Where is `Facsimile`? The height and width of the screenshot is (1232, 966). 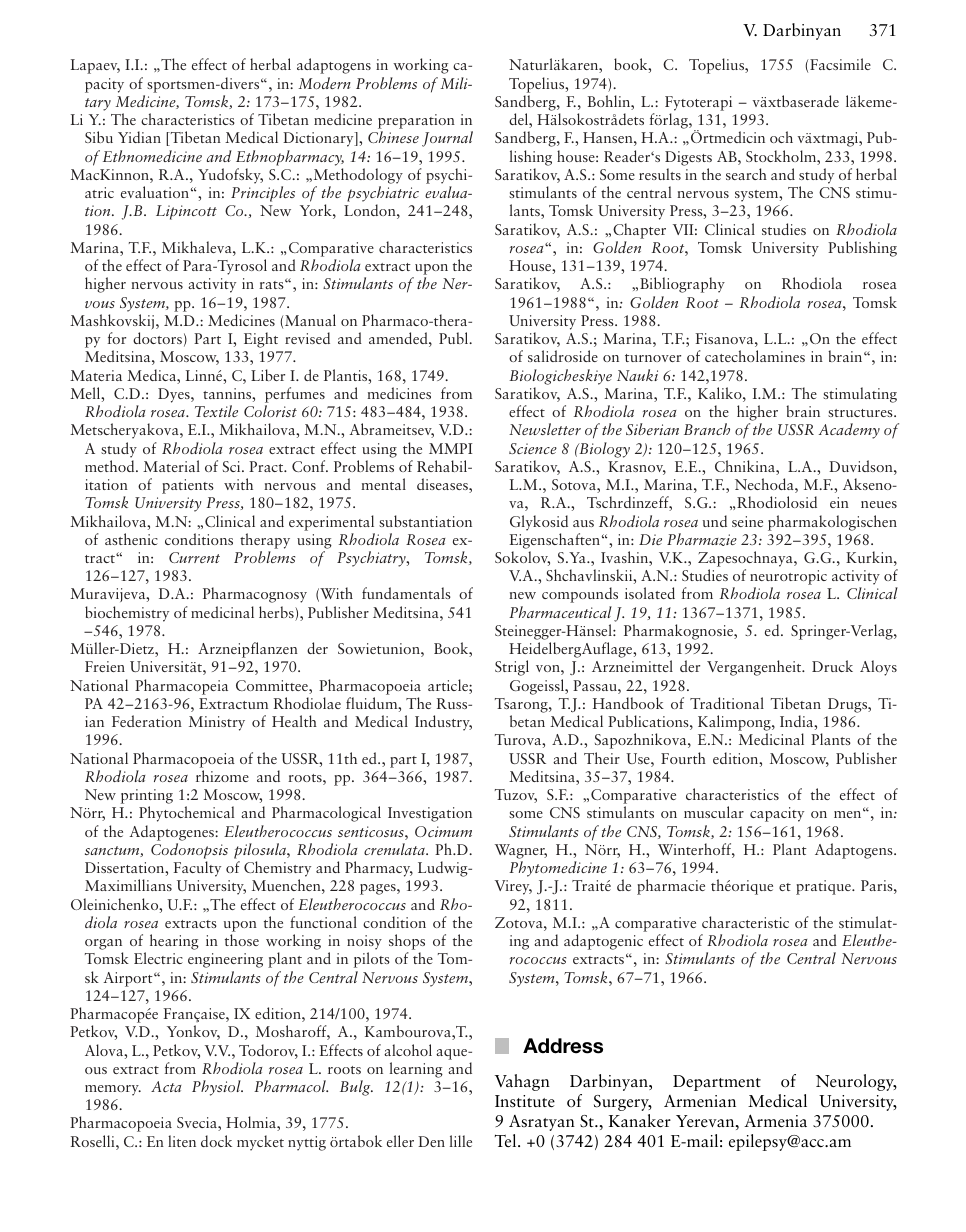
Facsimile is located at coordinates (840, 64).
